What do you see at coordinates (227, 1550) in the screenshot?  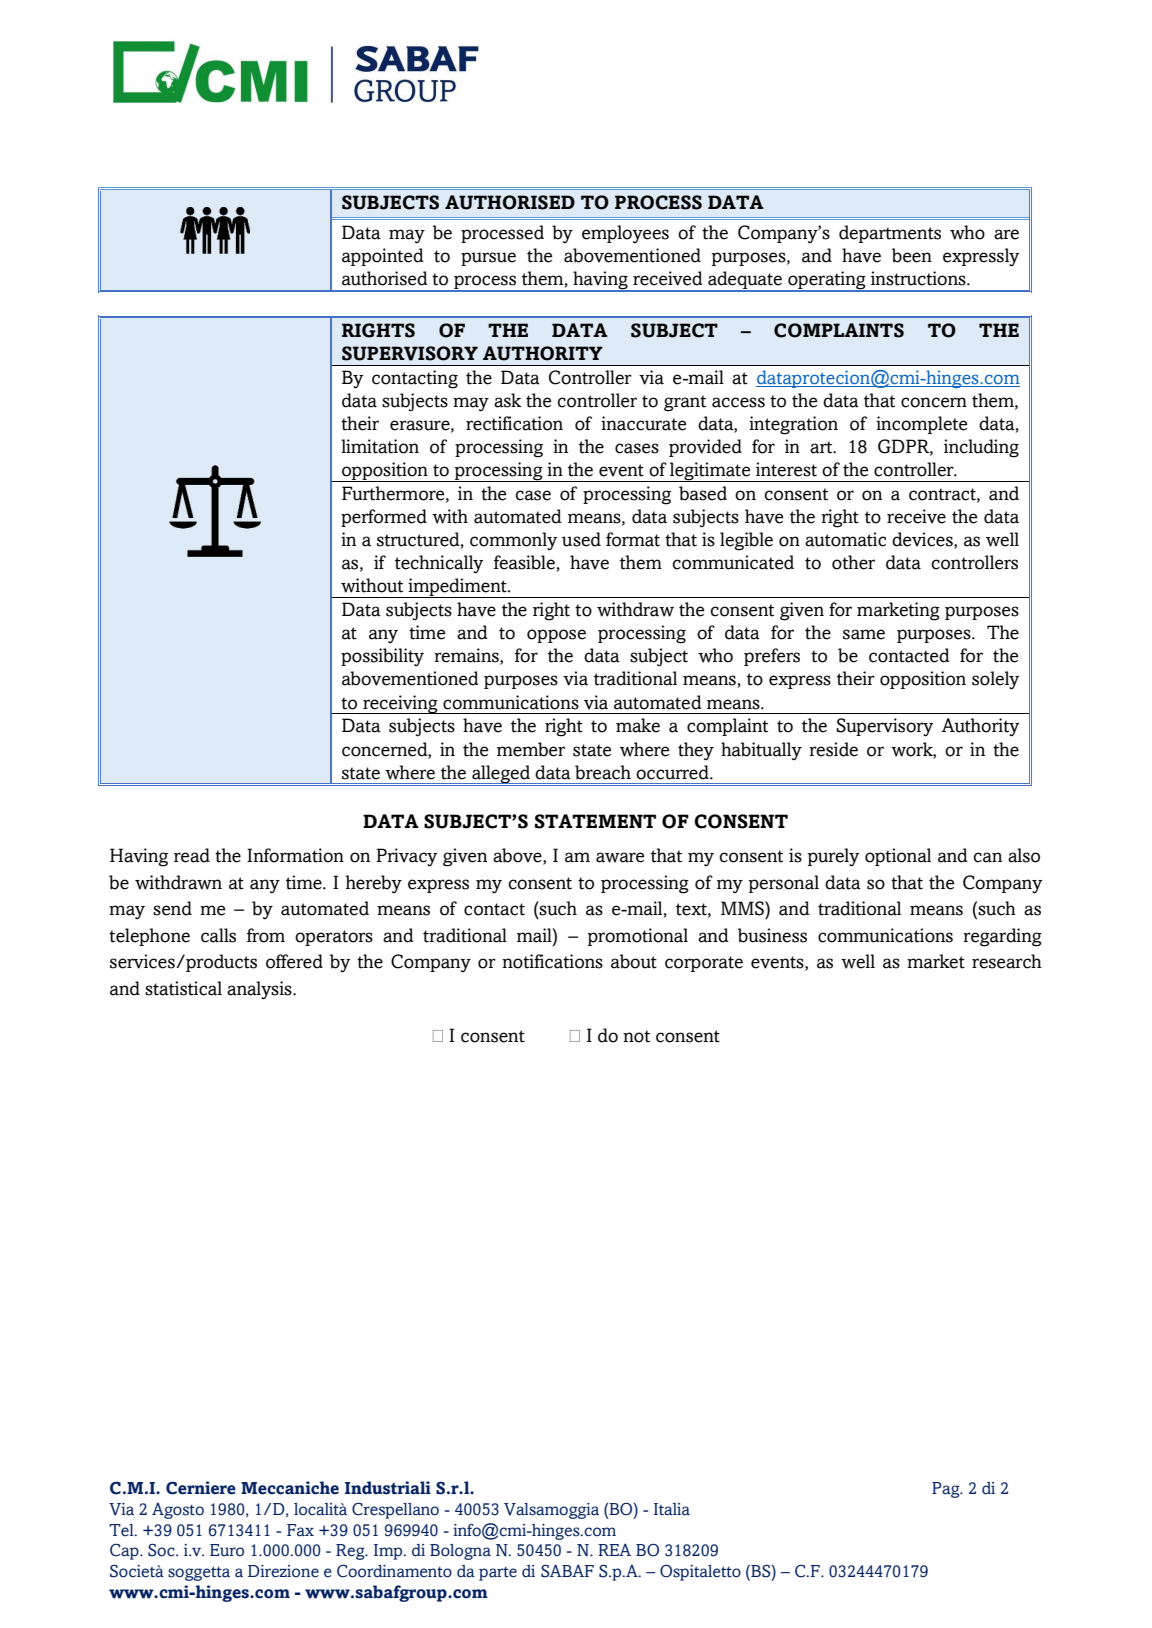 I see `Euro` at bounding box center [227, 1550].
